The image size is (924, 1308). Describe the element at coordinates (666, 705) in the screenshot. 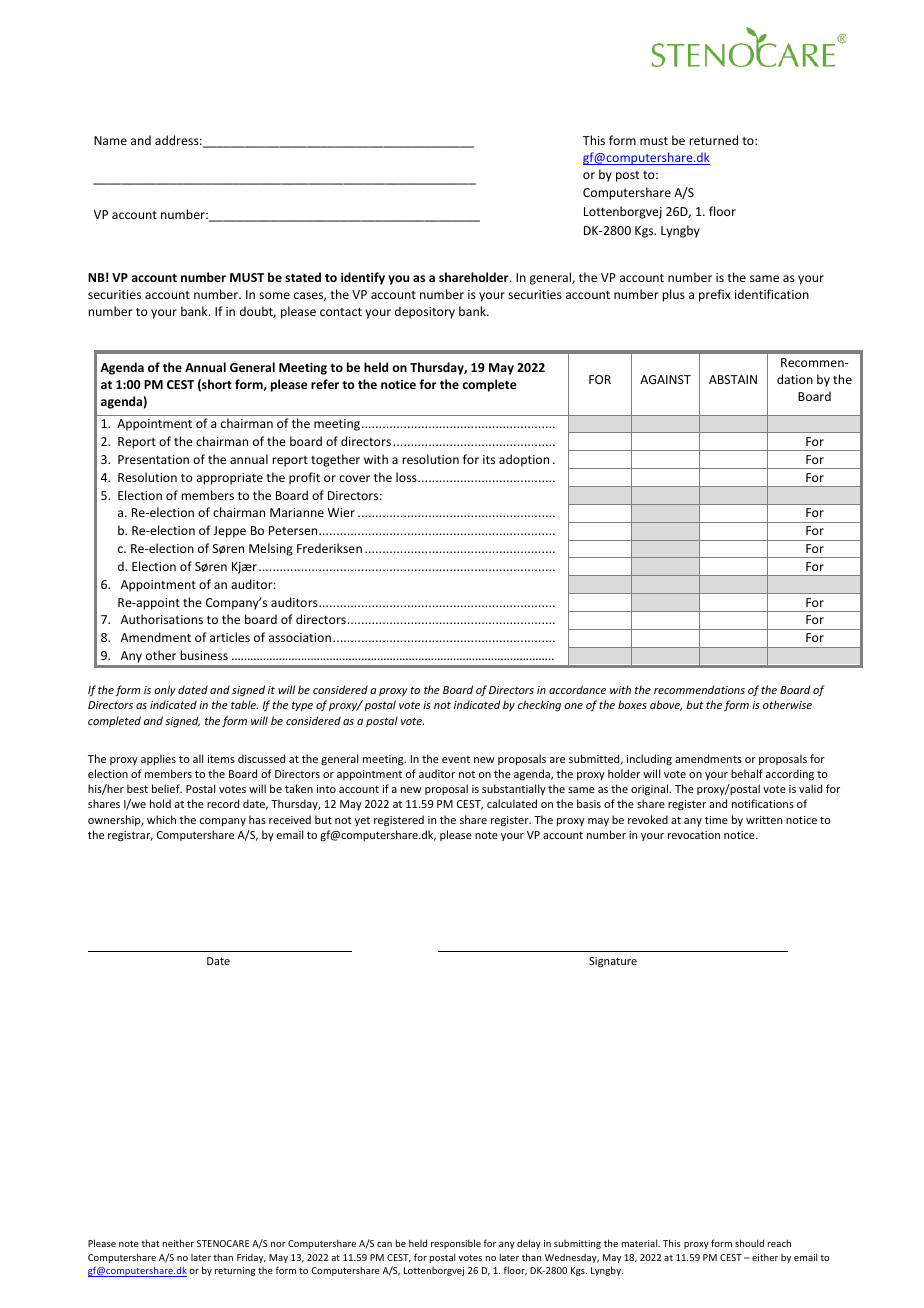

I see `above` at that location.
